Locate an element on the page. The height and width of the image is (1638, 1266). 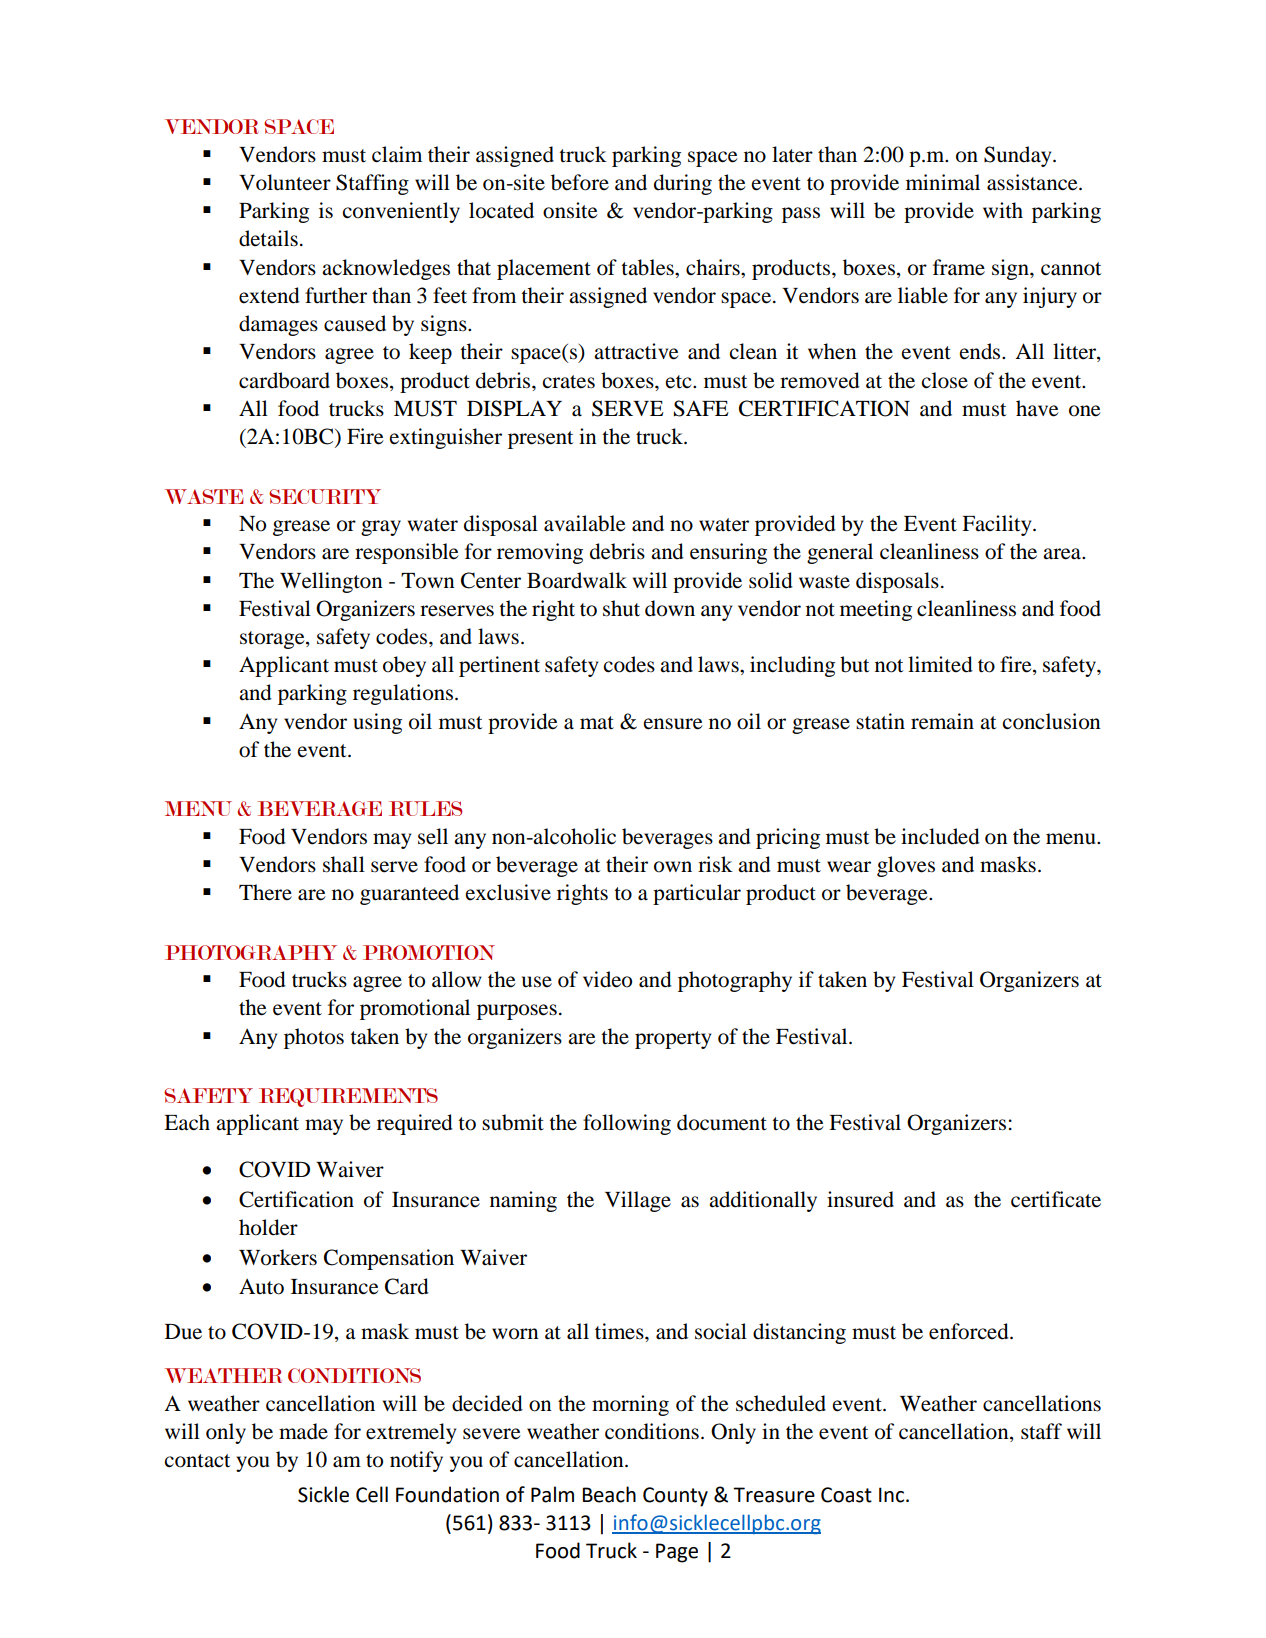
Volunteer is located at coordinates (285, 182).
